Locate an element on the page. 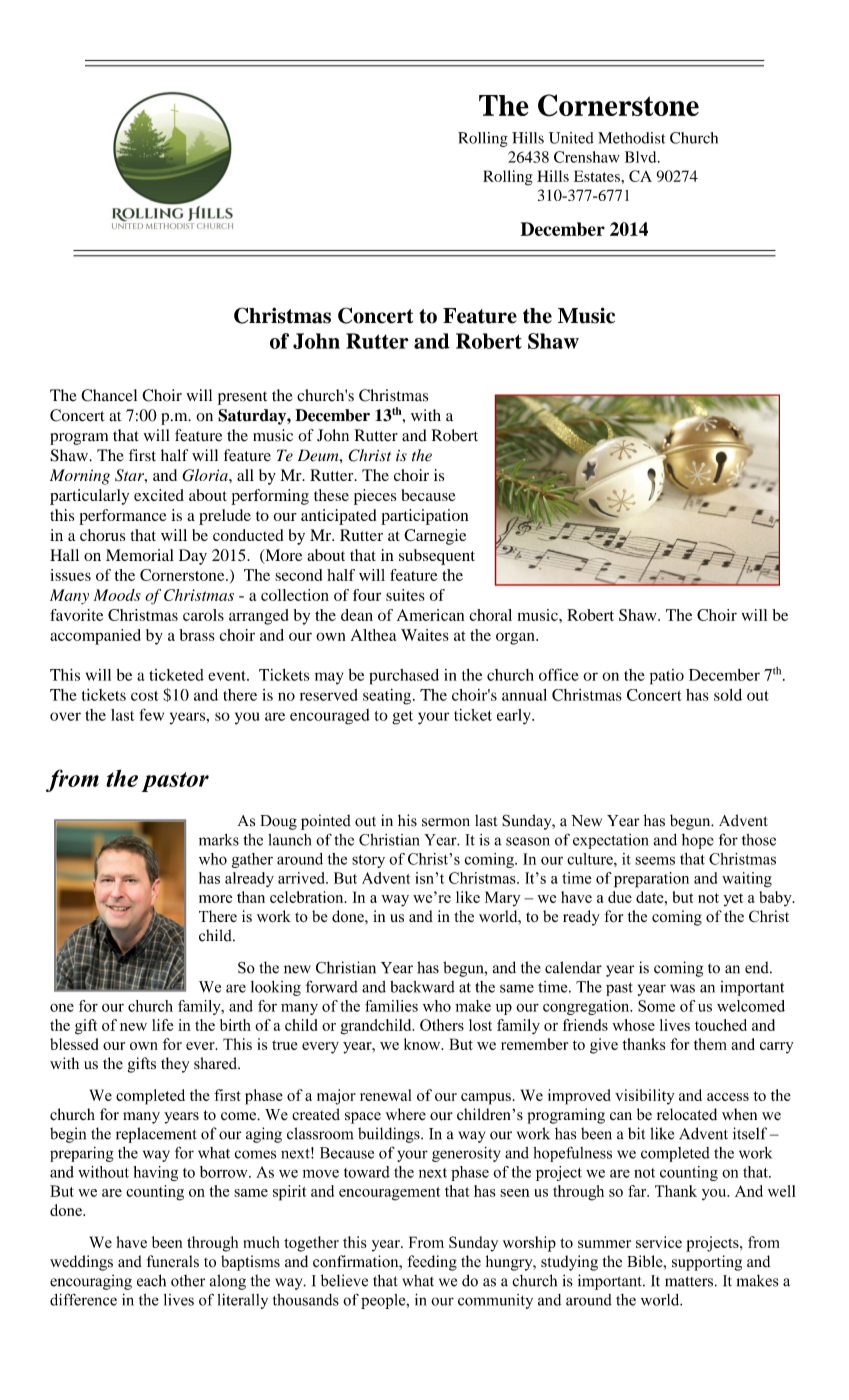 This document has height=1400, width=849. each is located at coordinates (151, 1280).
